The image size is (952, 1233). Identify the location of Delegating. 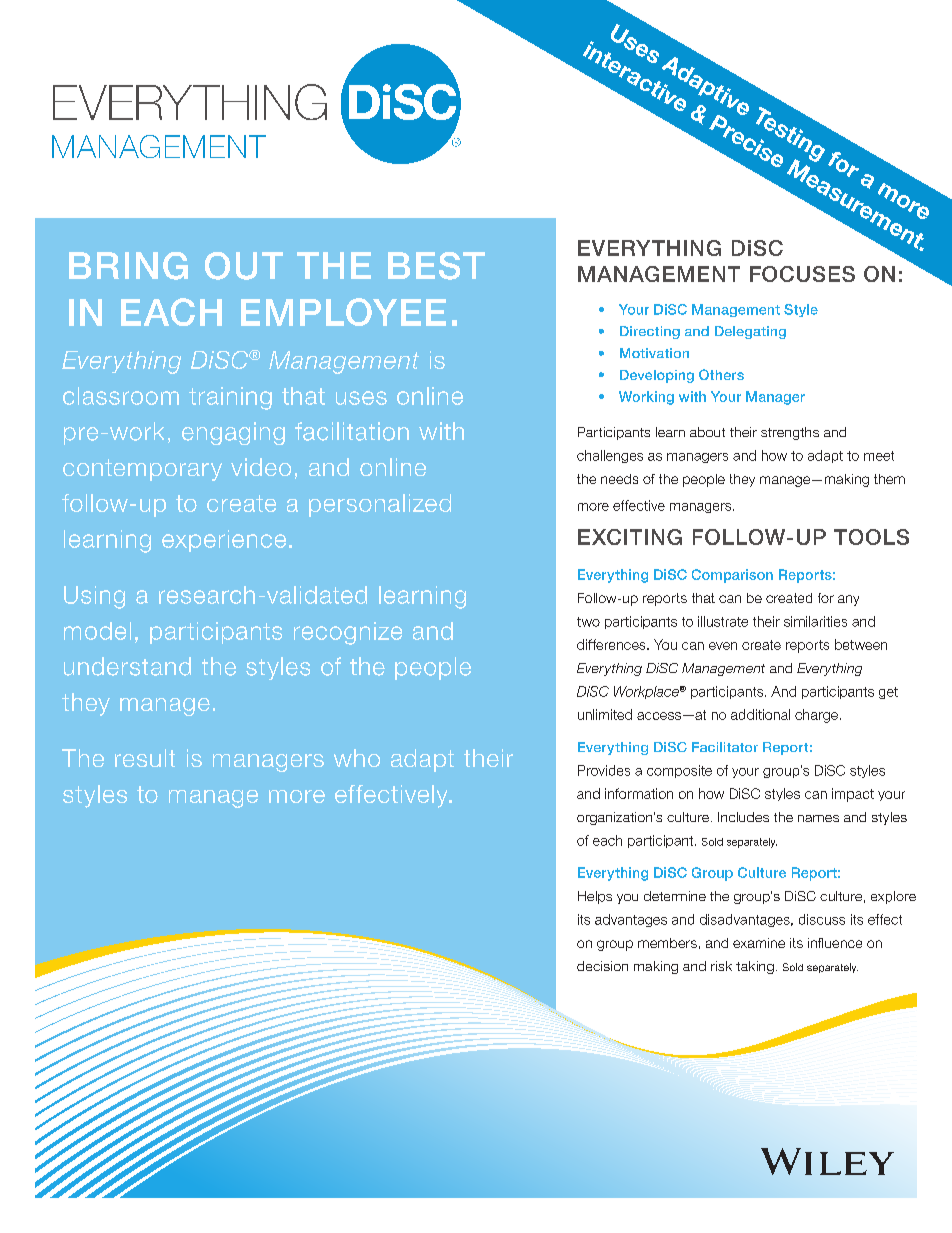
(750, 332).
